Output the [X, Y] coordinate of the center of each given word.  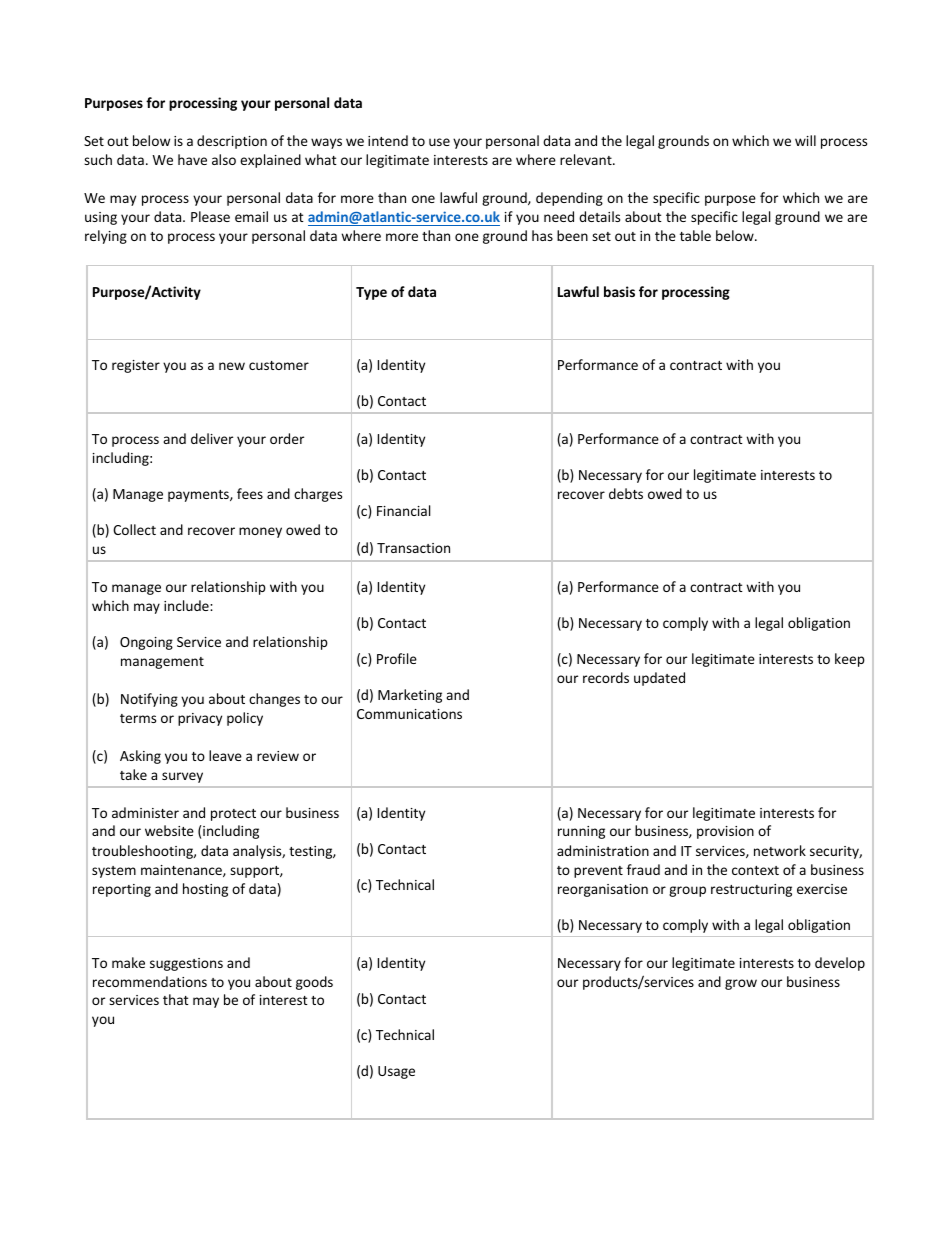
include [187, 605]
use [439, 142]
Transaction [413, 548]
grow [741, 984]
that [176, 999]
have [192, 159]
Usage [396, 1072]
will [805, 140]
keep [850, 660]
